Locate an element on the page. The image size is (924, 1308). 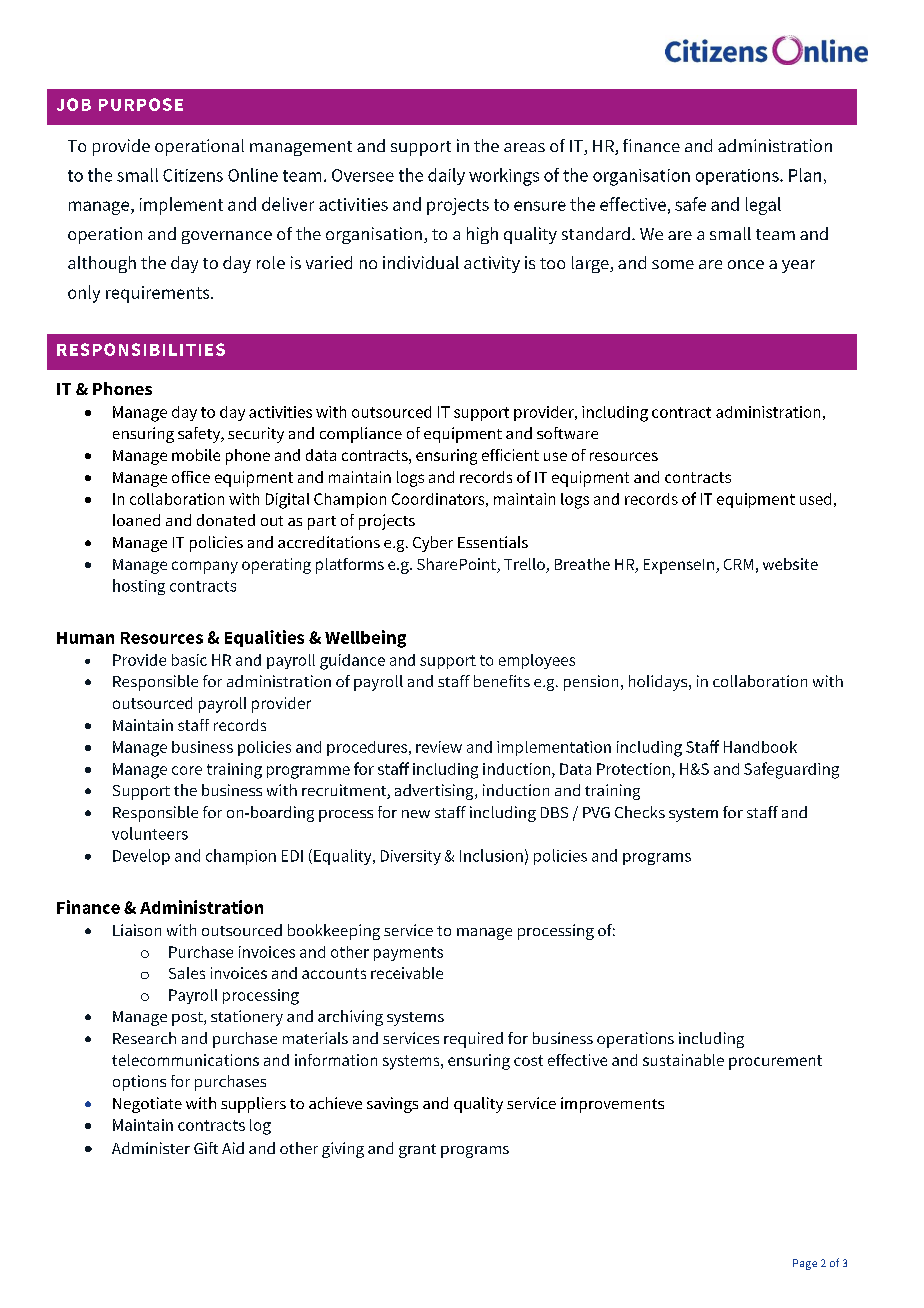
PURPOSE is located at coordinates (141, 104).
